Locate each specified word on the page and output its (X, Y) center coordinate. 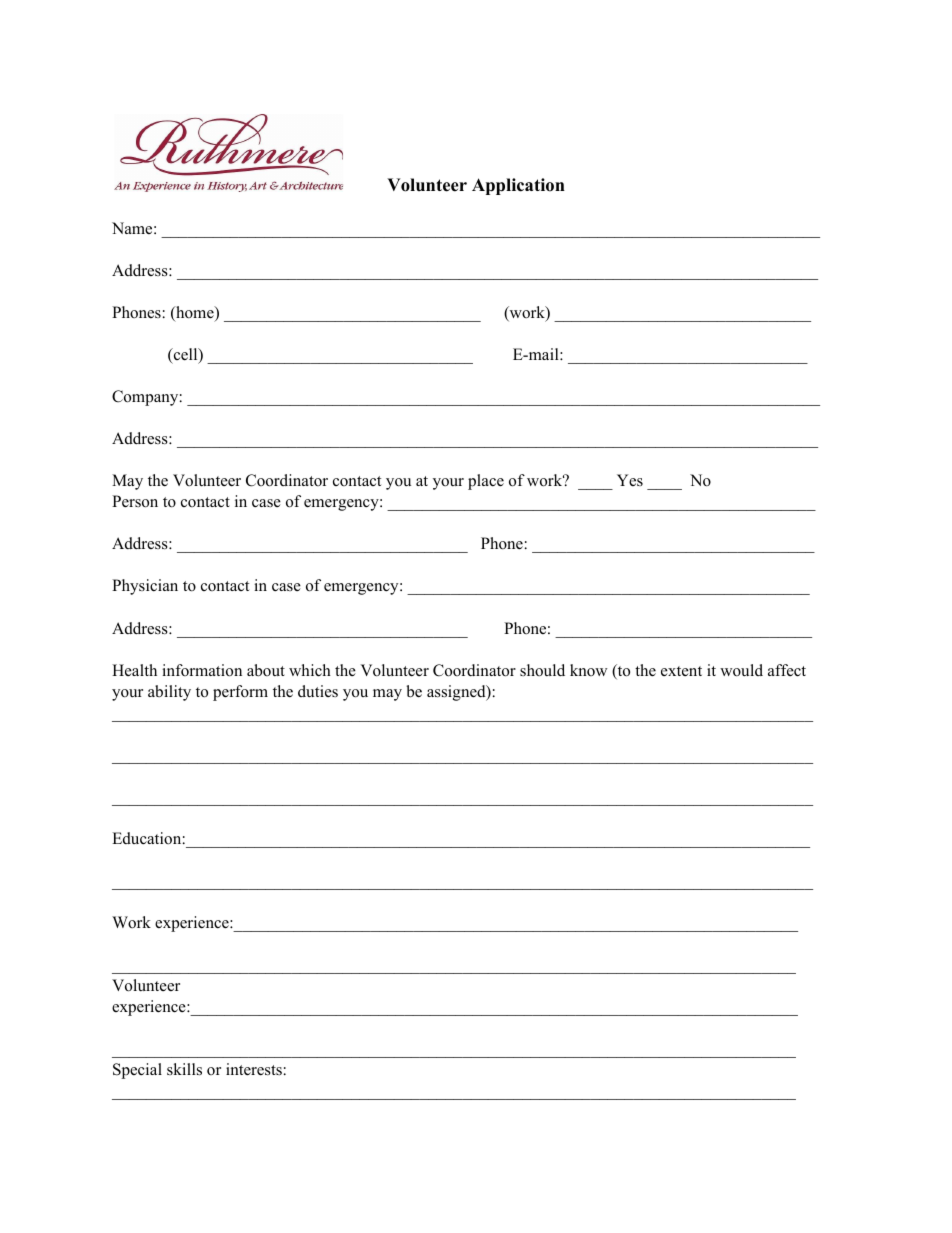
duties (318, 691)
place (486, 482)
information (202, 670)
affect (787, 670)
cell (185, 355)
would (741, 670)
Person (135, 501)
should (542, 670)
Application (518, 186)
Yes (630, 480)
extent (681, 671)
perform (240, 693)
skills (184, 1069)
